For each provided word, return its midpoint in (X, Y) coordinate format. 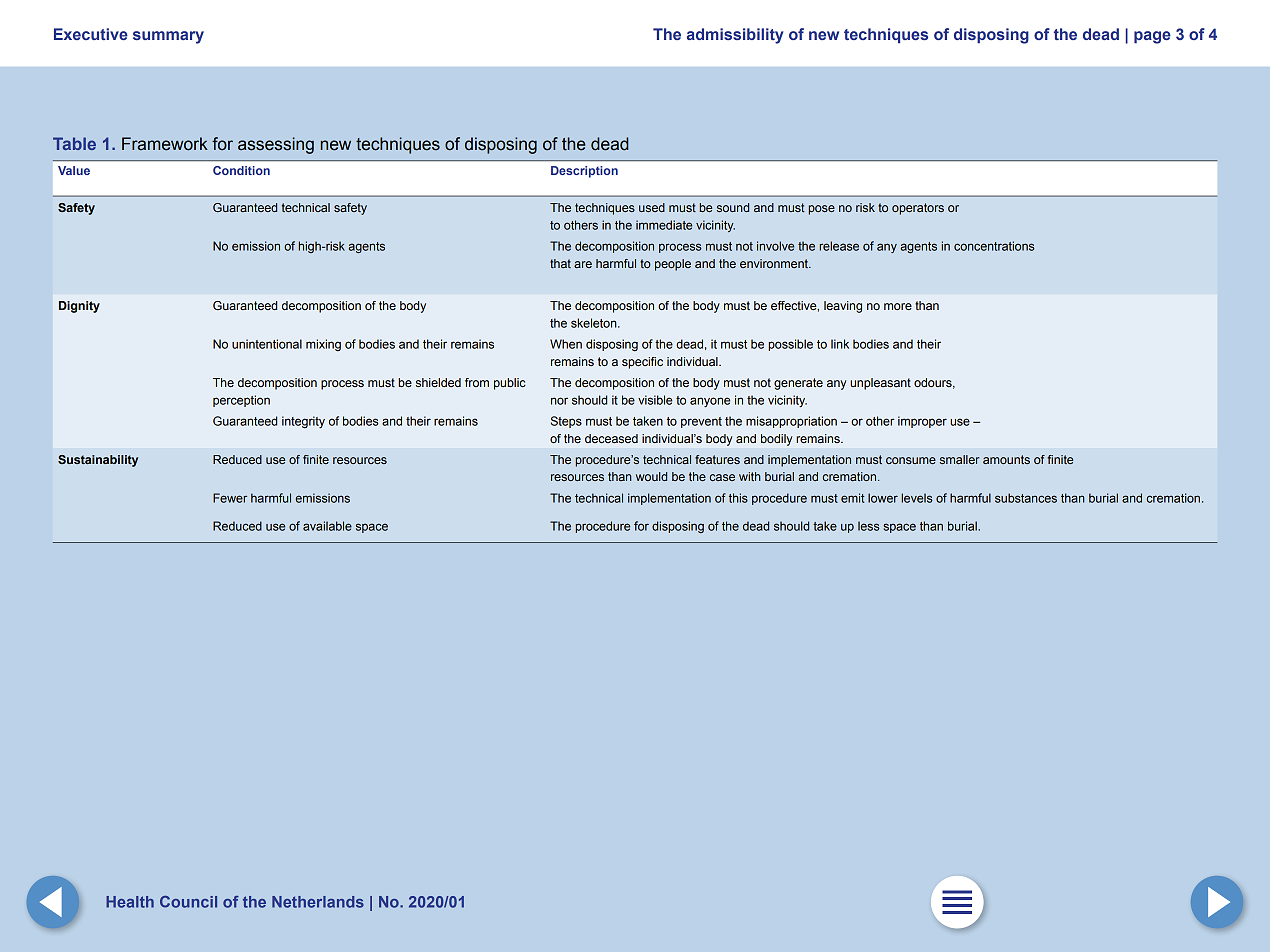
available (327, 526)
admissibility (735, 36)
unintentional (267, 344)
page (1152, 37)
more (898, 306)
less (868, 526)
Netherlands (318, 902)
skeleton (595, 323)
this (738, 498)
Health (130, 902)
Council (188, 902)
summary (168, 37)
